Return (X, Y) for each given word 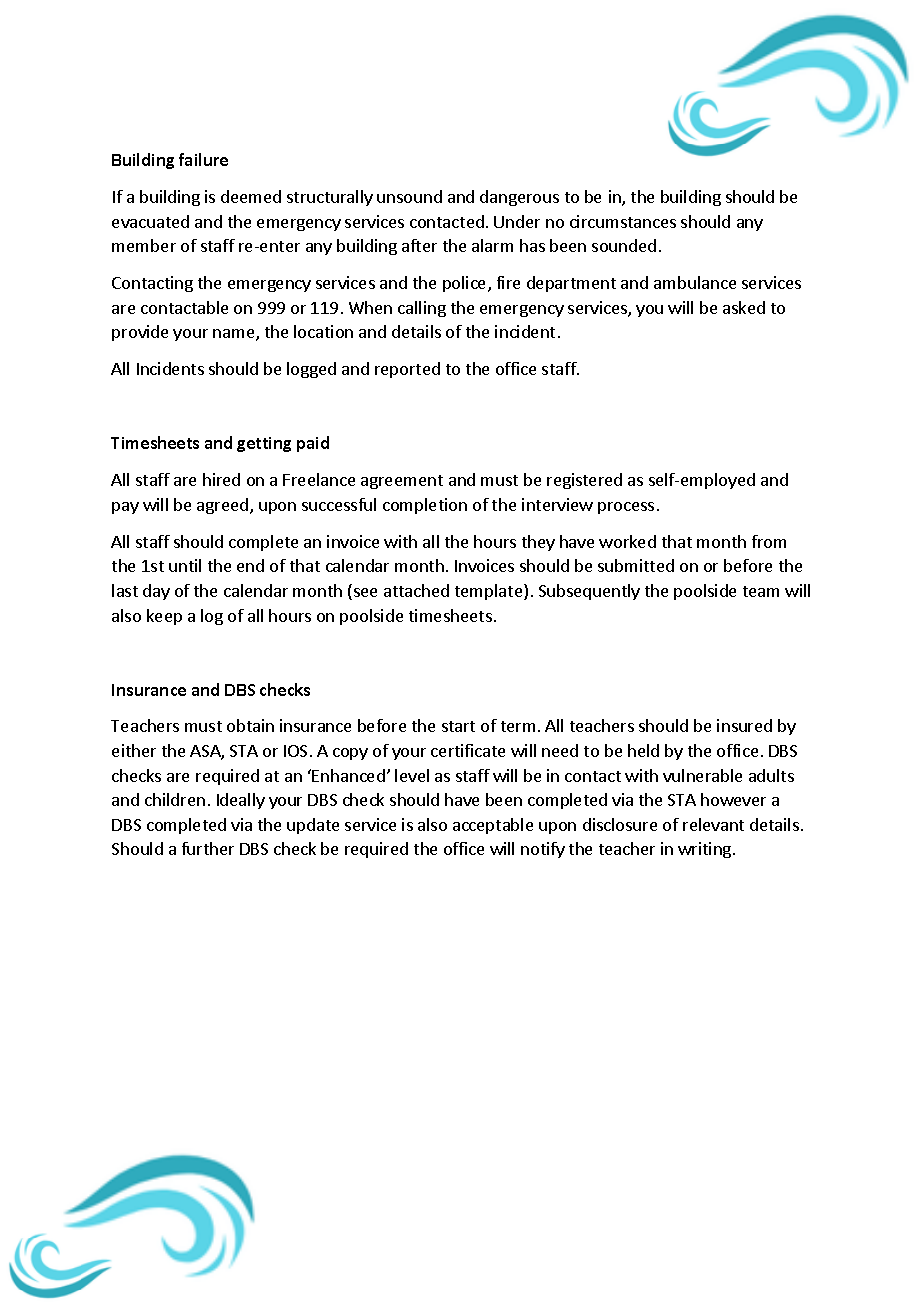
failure (203, 159)
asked (744, 307)
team (761, 591)
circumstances (623, 221)
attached (416, 590)
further (208, 848)
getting (264, 444)
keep (164, 617)
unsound (409, 196)
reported (407, 370)
